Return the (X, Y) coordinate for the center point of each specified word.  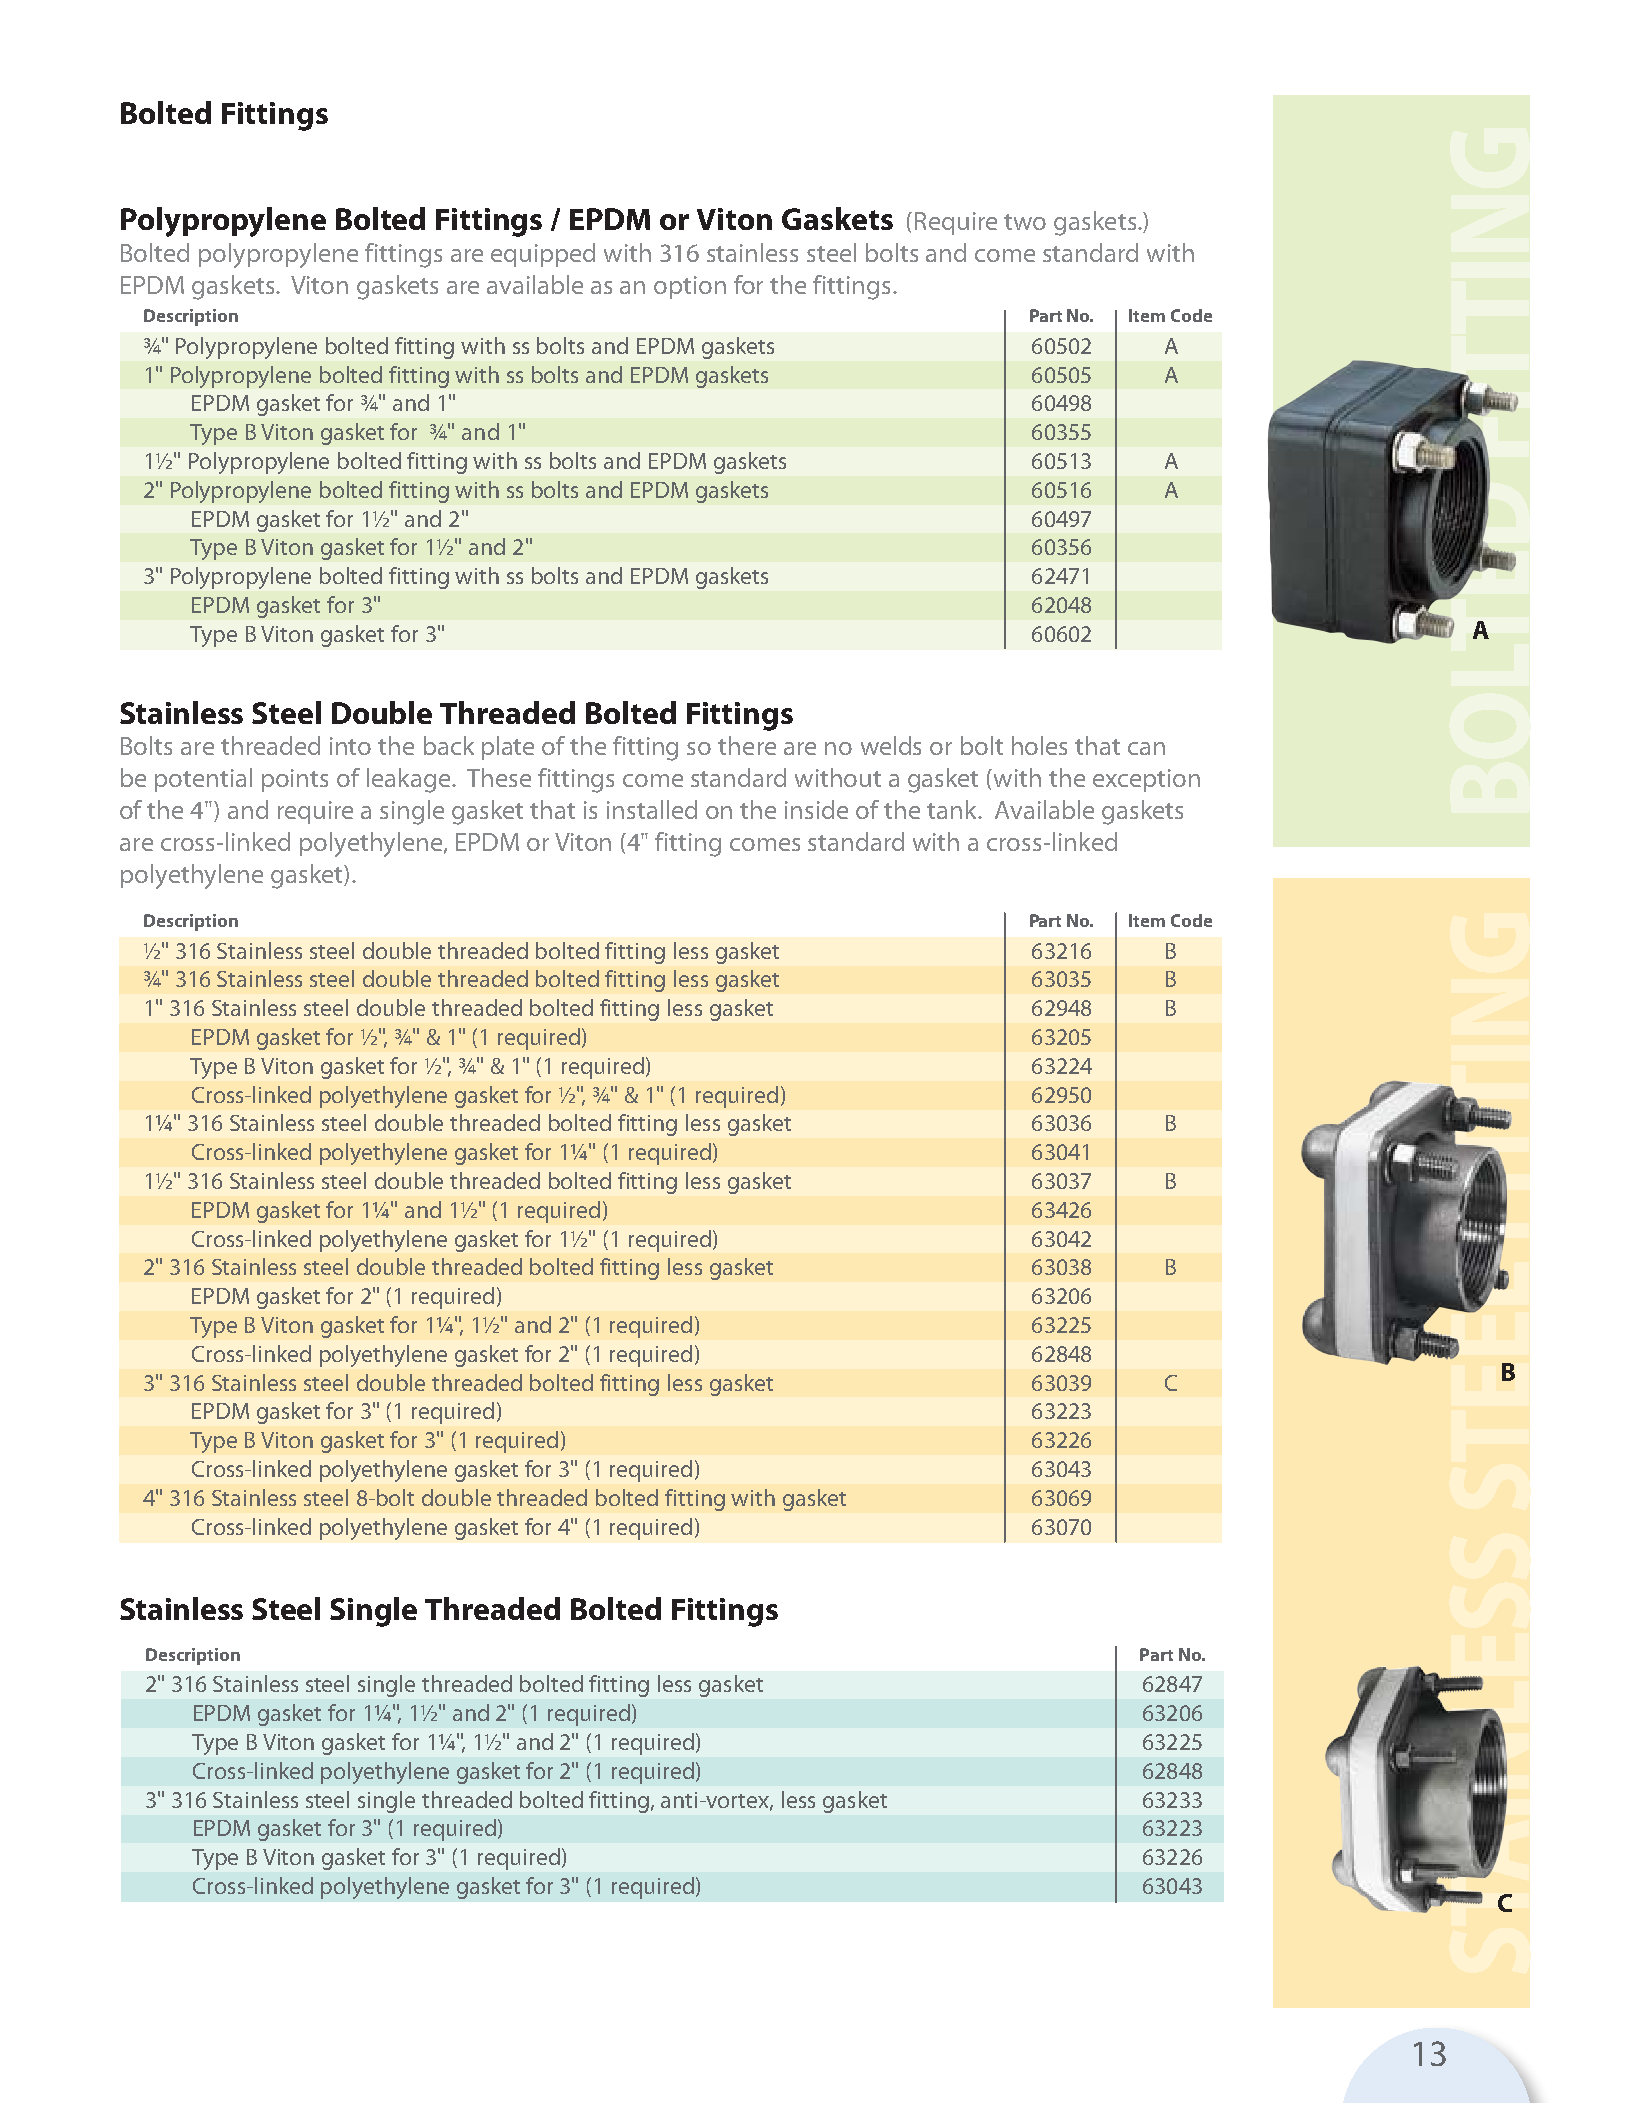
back (449, 745)
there (747, 745)
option (690, 287)
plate (508, 748)
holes (1039, 745)
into (350, 746)
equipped (543, 255)
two (1025, 222)
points (295, 780)
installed (652, 809)
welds (891, 745)
